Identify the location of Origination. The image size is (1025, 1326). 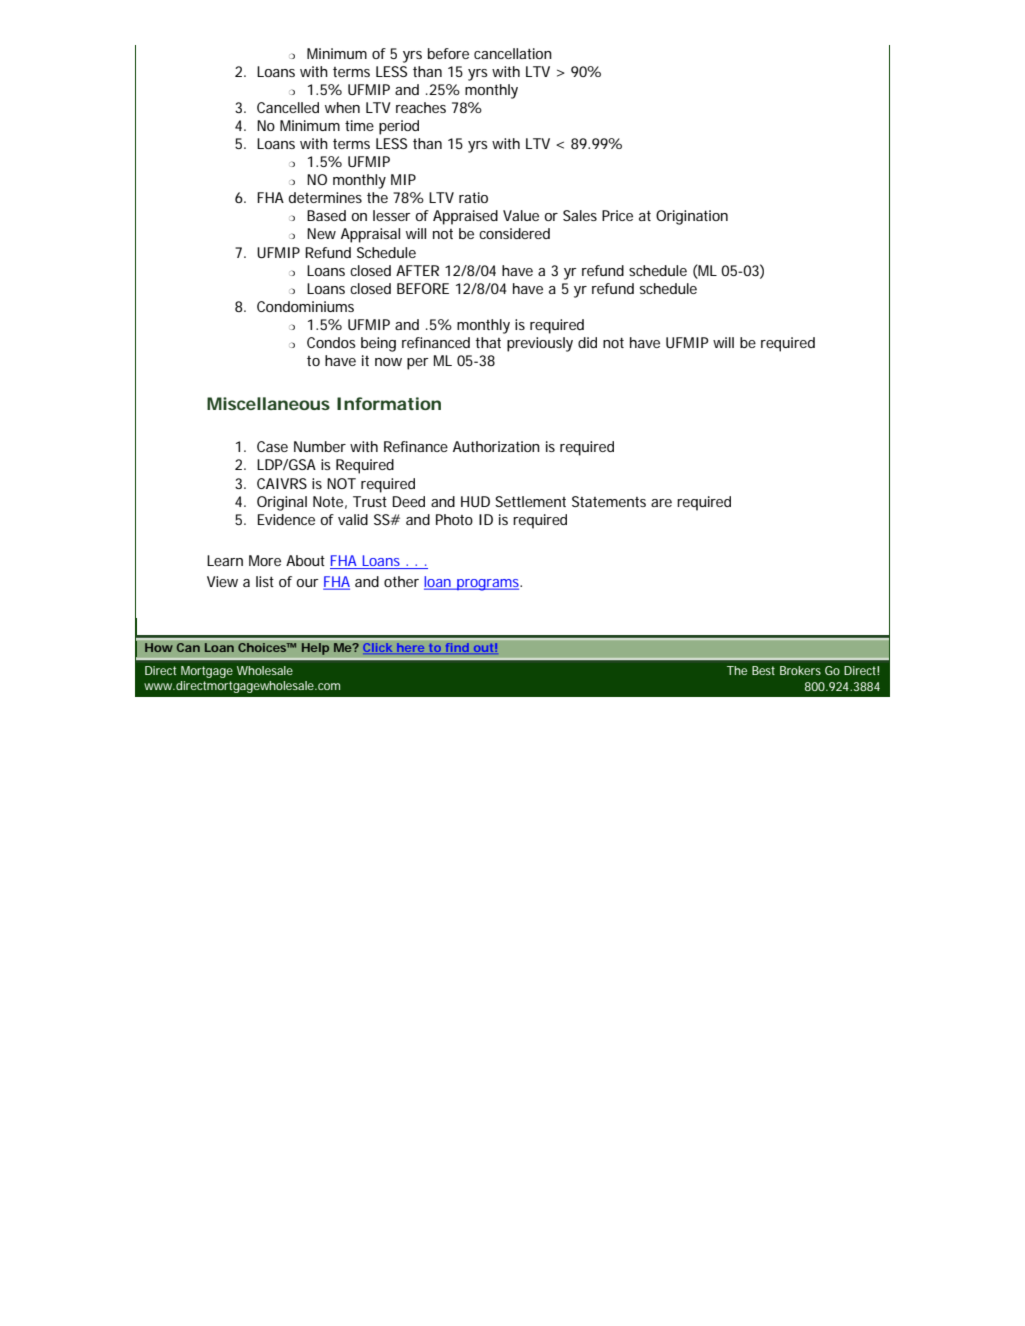
(692, 217).
